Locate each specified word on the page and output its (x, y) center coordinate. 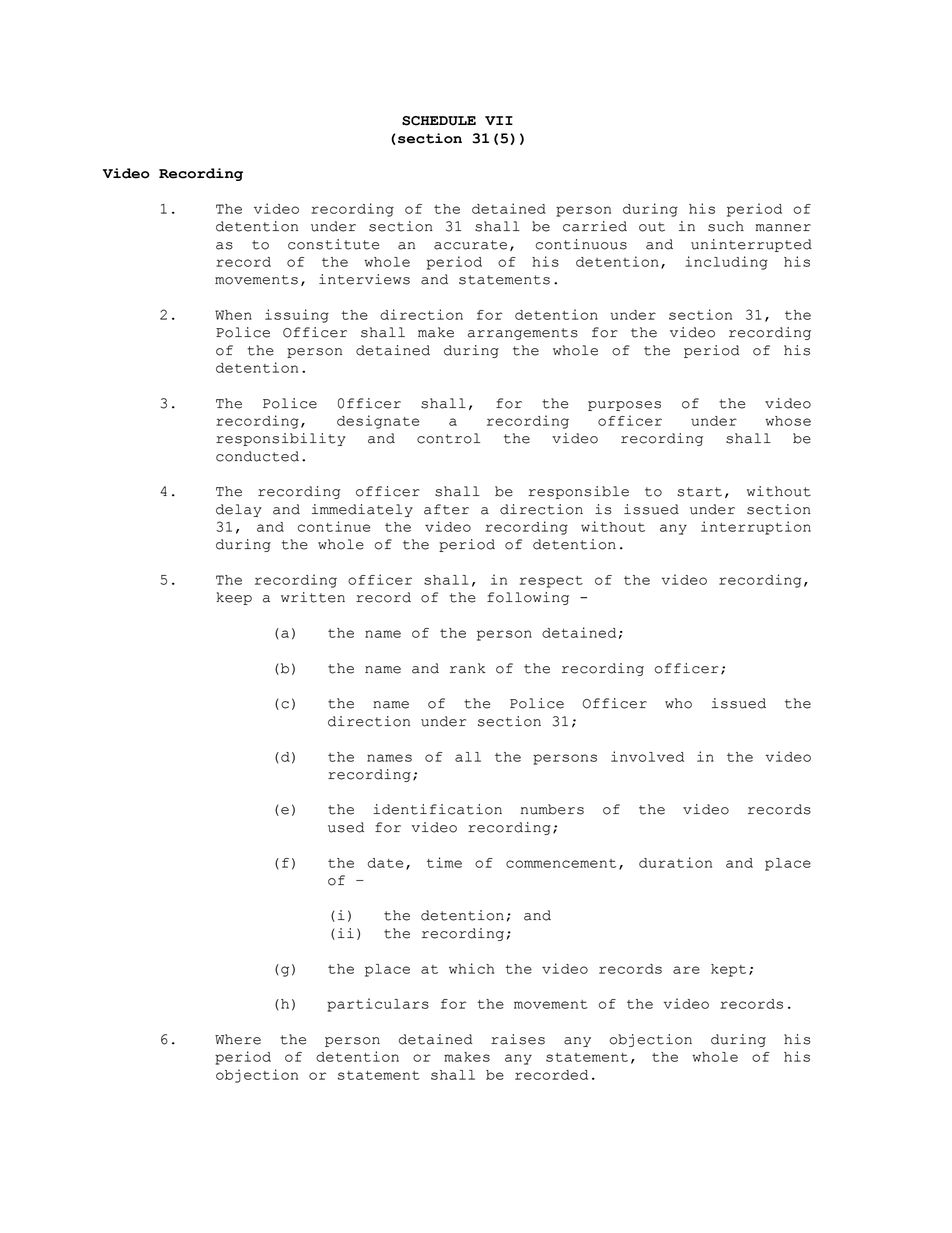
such (726, 226)
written (313, 597)
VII (499, 120)
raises (518, 1039)
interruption (756, 528)
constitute (333, 244)
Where (238, 1039)
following (528, 598)
